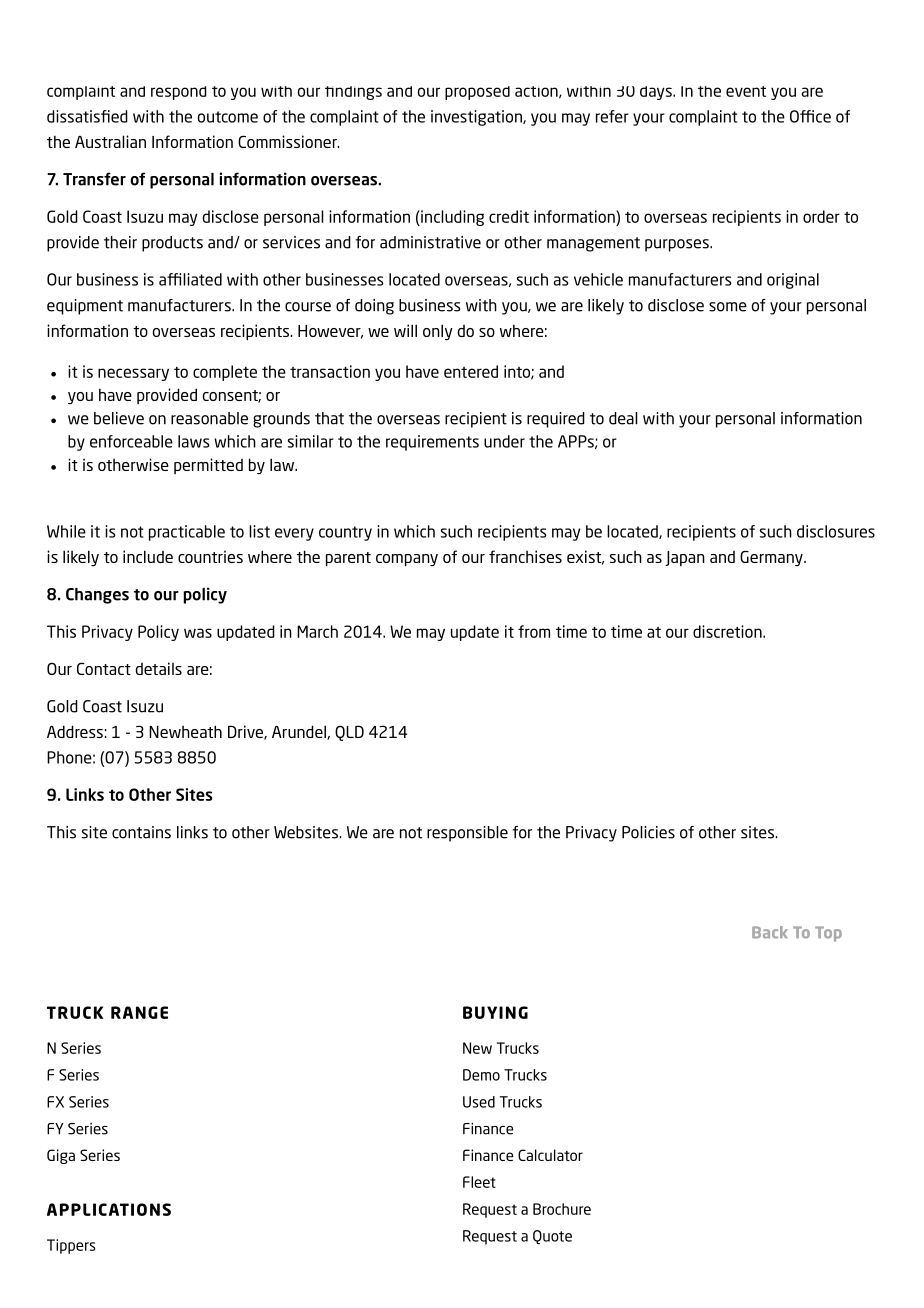 The width and height of the page is (924, 1308). What do you see at coordinates (479, 1182) in the page?
I see `Fleet` at bounding box center [479, 1182].
